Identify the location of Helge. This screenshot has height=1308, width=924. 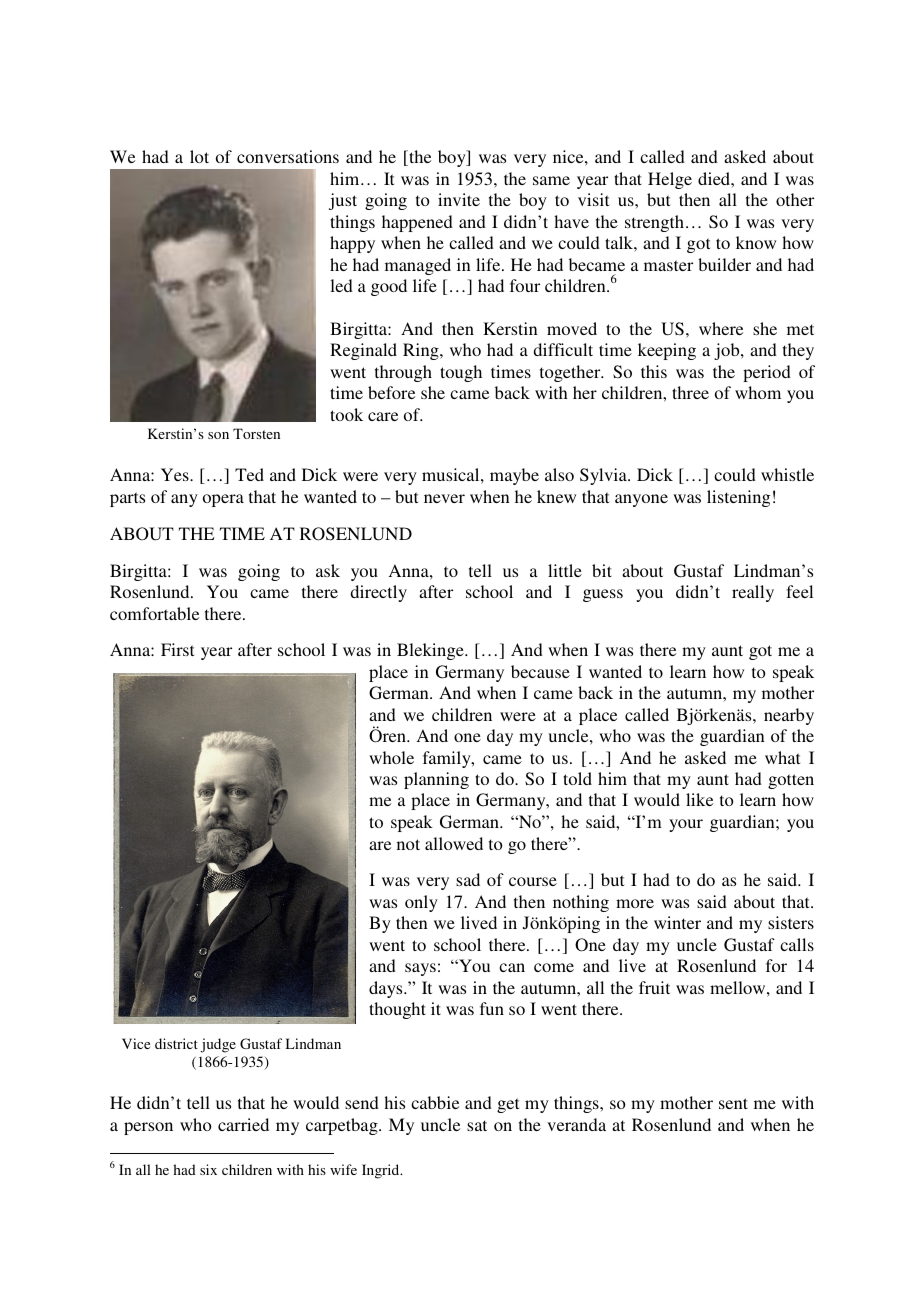
(670, 180).
